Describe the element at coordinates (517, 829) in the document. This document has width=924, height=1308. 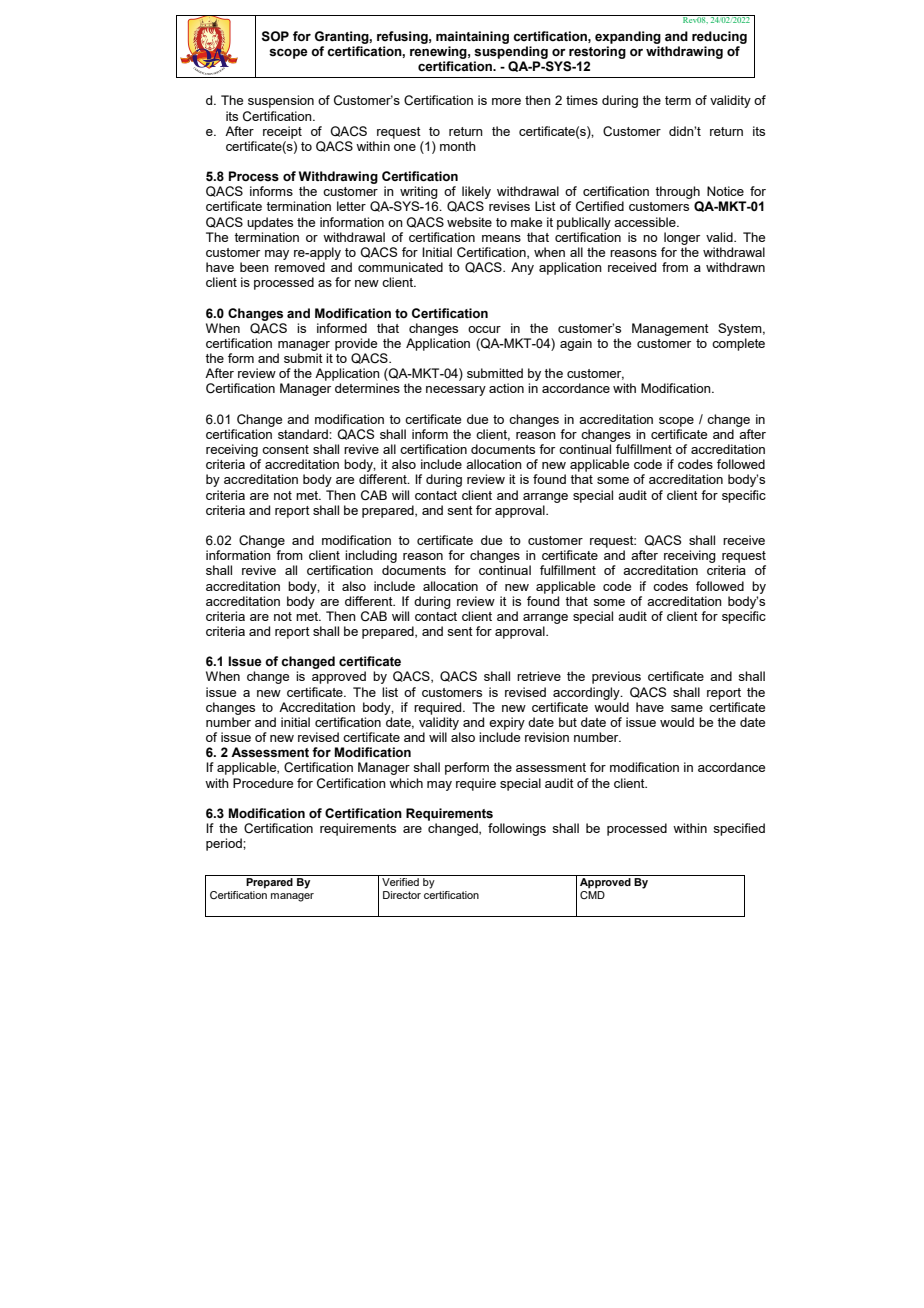
I see `followings` at that location.
